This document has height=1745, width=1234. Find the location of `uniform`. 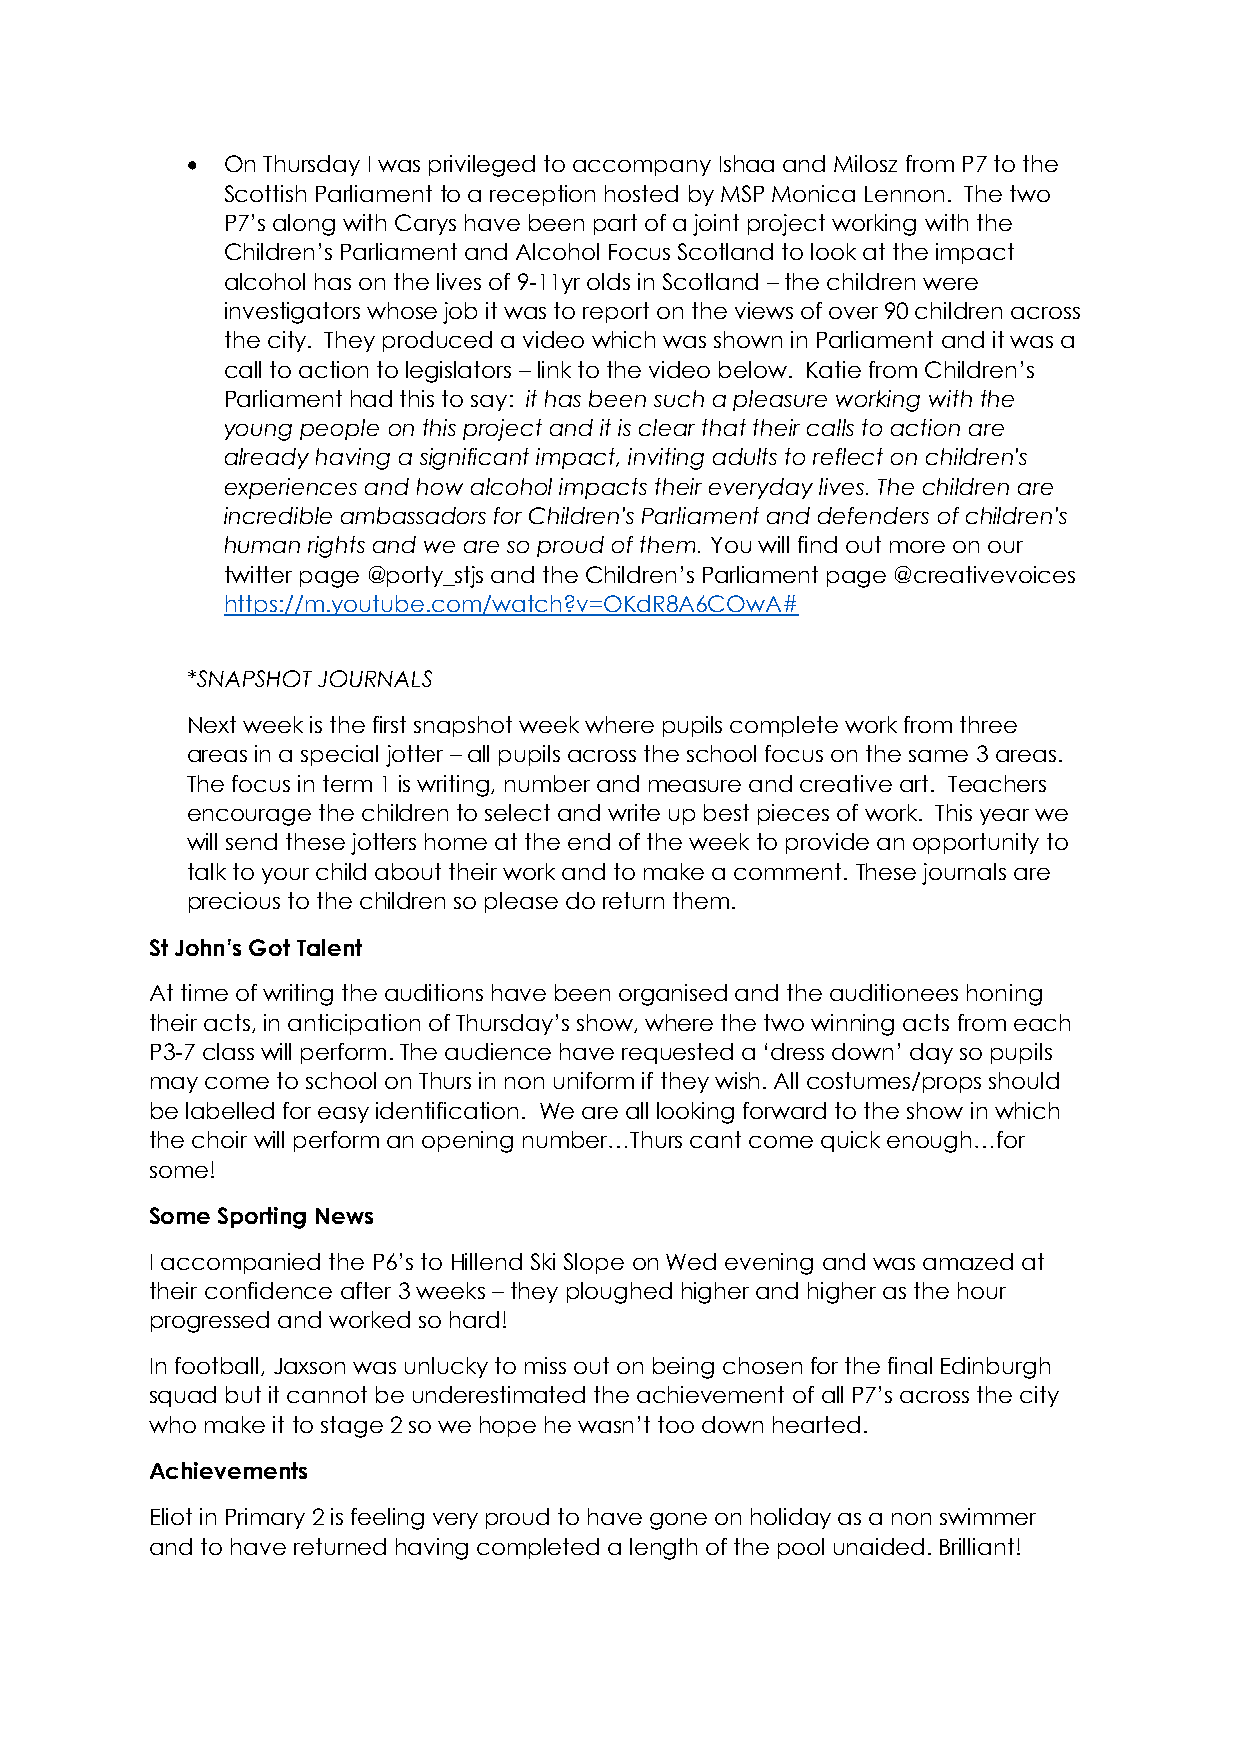

uniform is located at coordinates (594, 1080).
